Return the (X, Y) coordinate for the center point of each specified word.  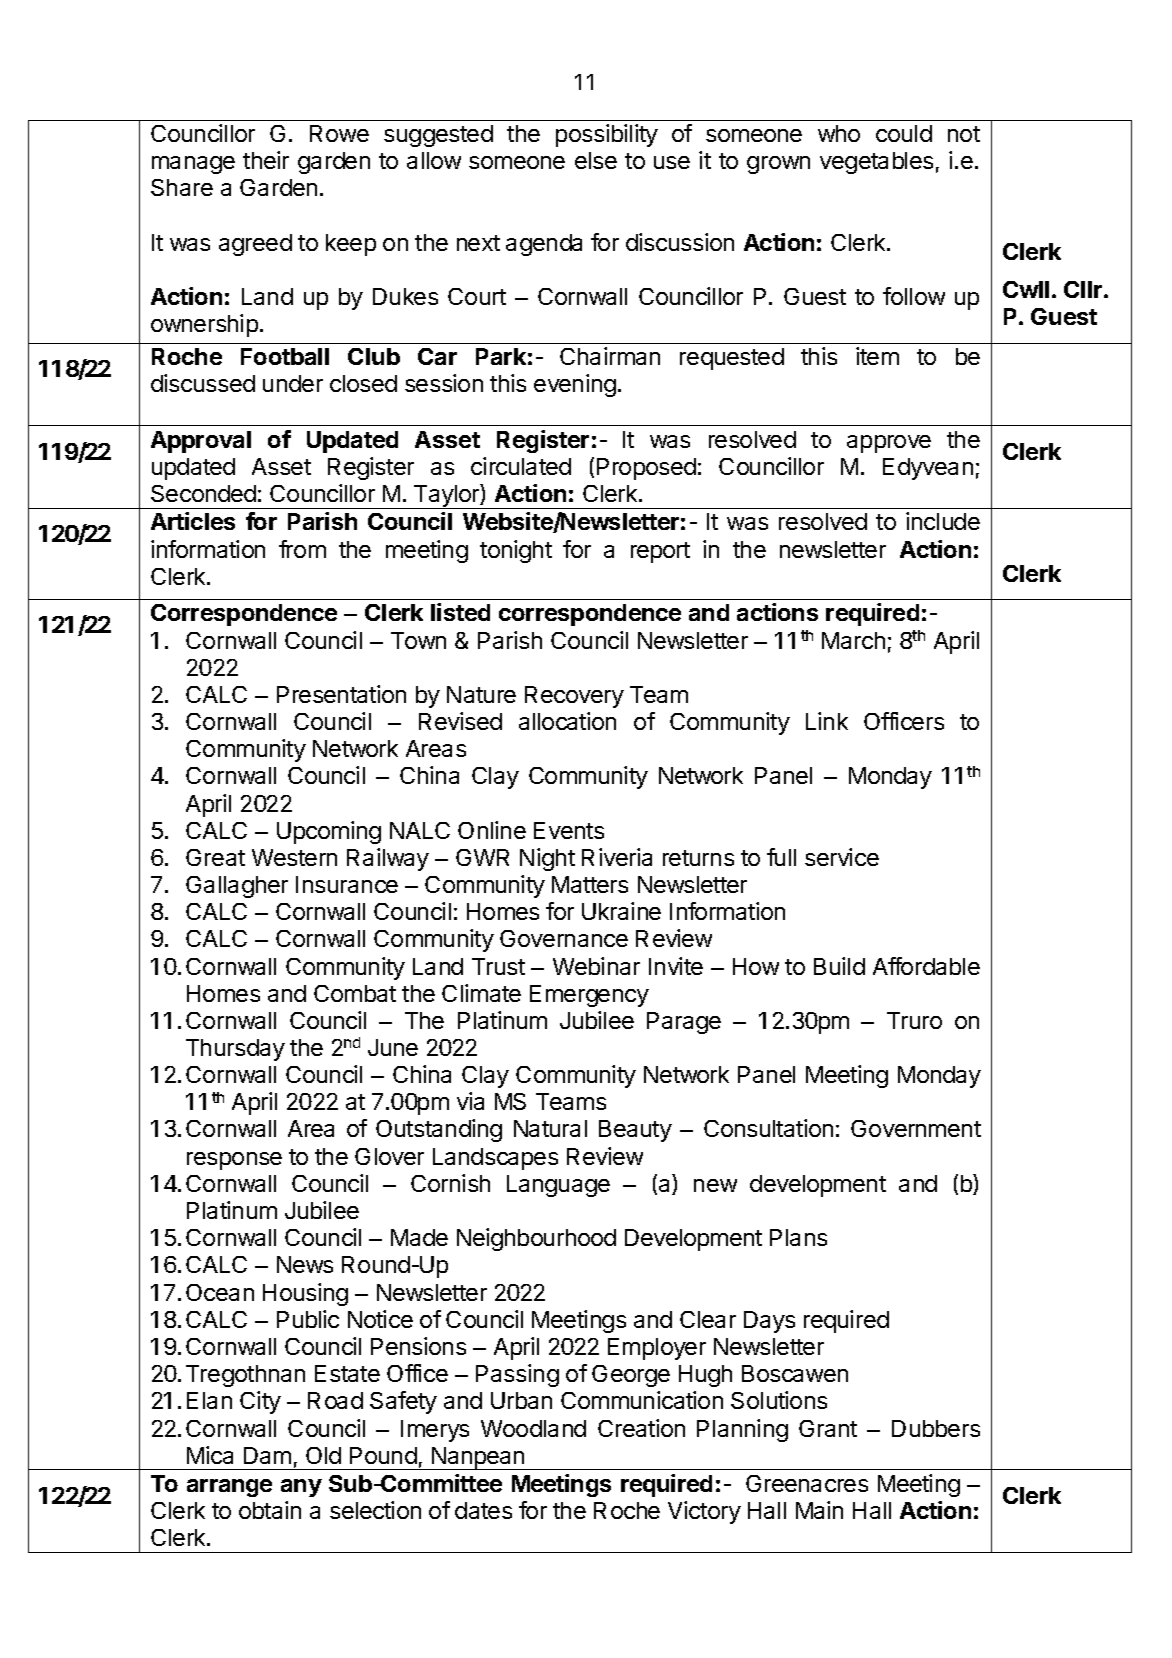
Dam (267, 1455)
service (842, 857)
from (302, 549)
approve (889, 444)
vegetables (876, 163)
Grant (828, 1428)
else (596, 160)
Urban (521, 1400)
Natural (550, 1128)
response (234, 1161)
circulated (521, 466)
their (266, 160)
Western (294, 857)
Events (569, 830)
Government (916, 1128)
